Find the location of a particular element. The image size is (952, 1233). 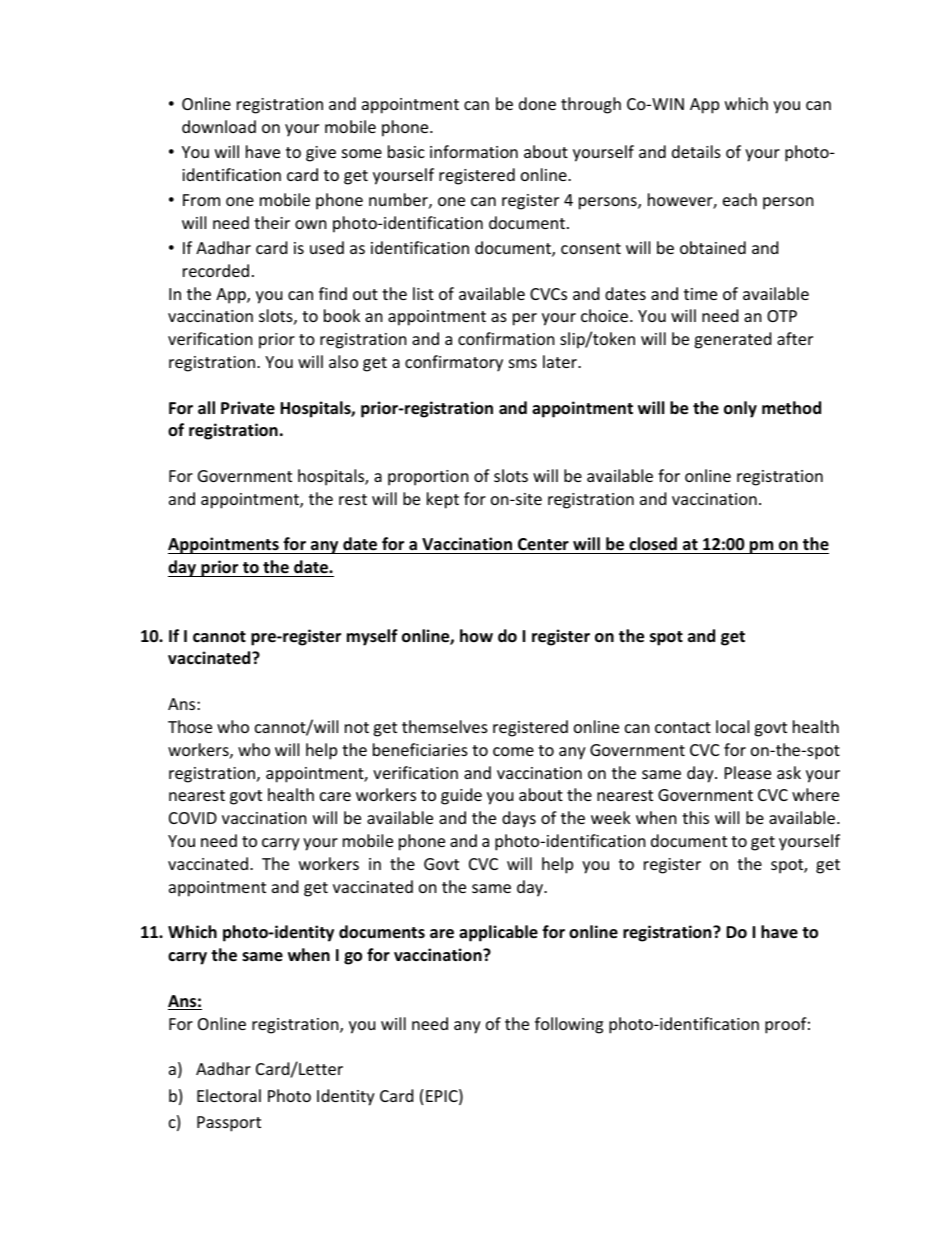

this is located at coordinates (695, 817).
